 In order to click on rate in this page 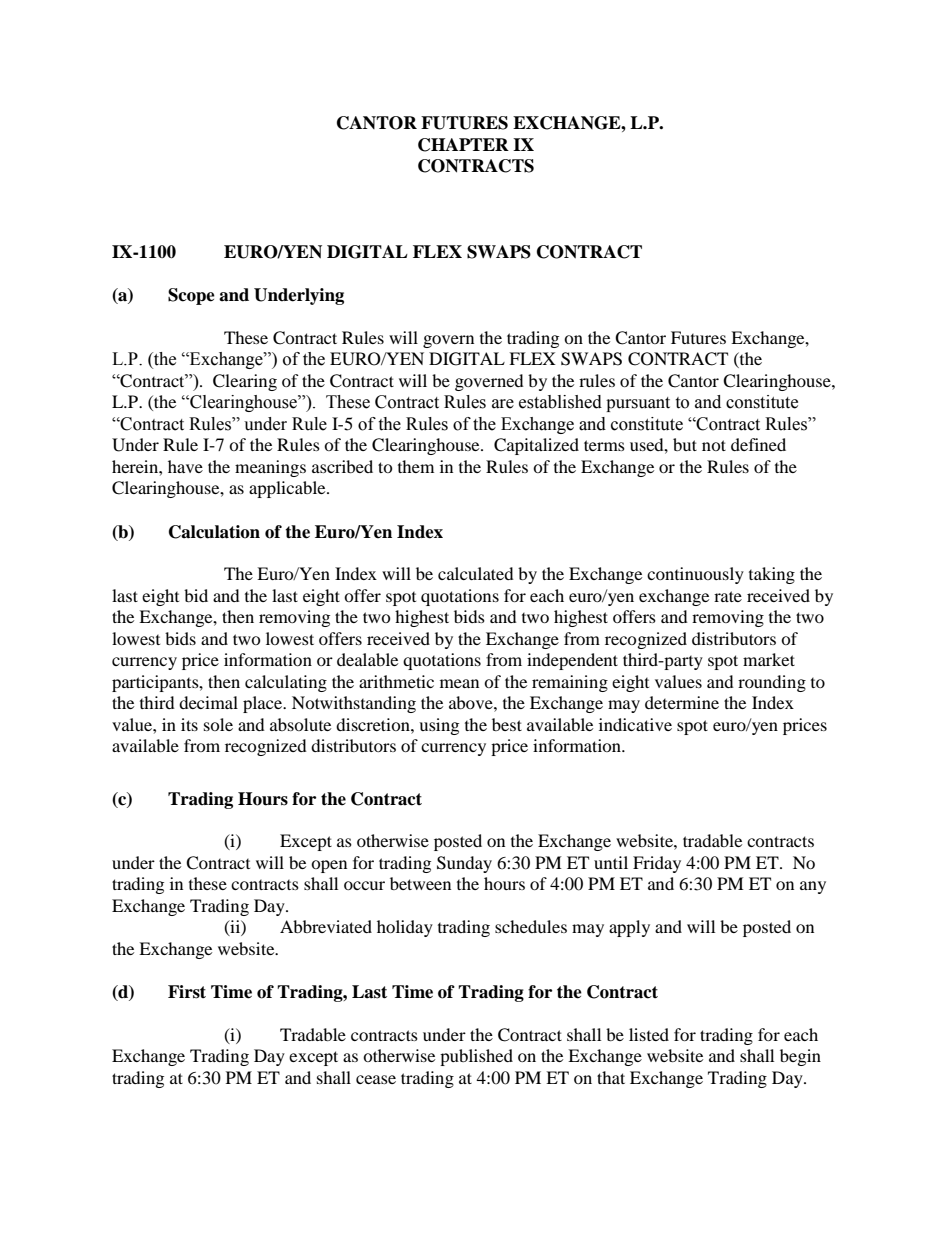, I will do `click(728, 596)`.
